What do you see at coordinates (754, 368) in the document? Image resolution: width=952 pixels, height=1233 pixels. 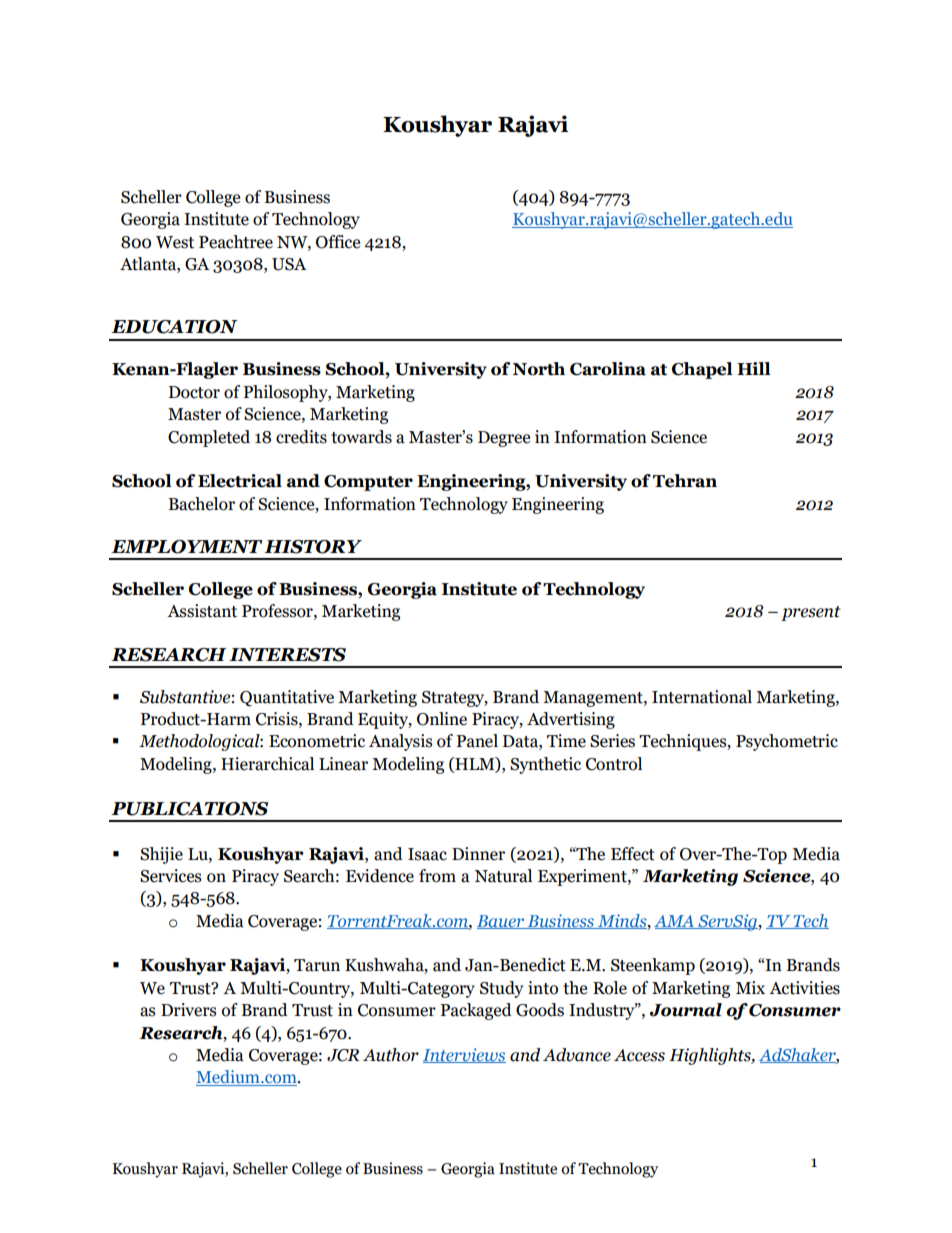 I see `Hill` at bounding box center [754, 368].
